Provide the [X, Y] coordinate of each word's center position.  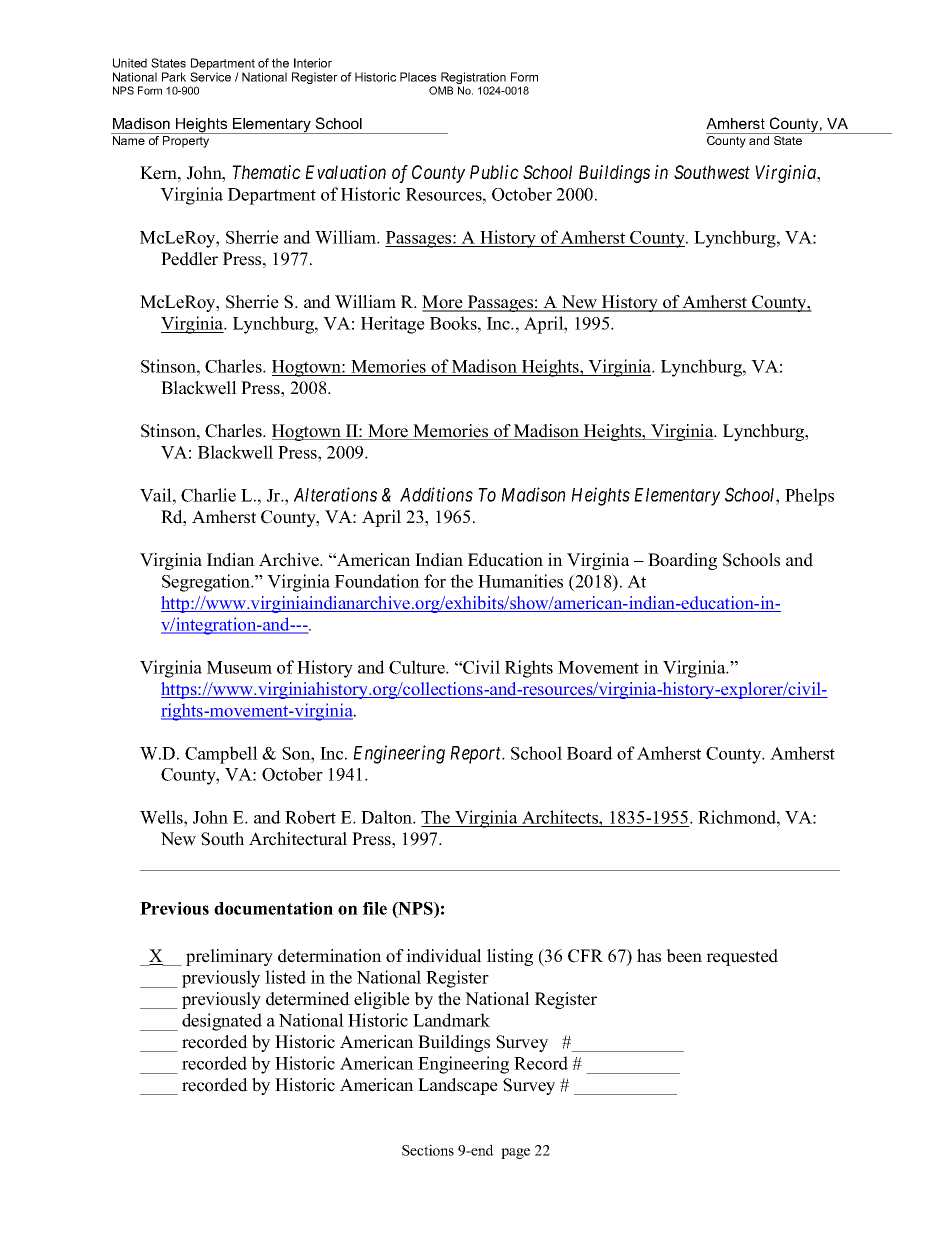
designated [222, 1022]
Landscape [458, 1086]
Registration [473, 79]
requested [742, 957]
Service [210, 77]
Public [494, 172]
